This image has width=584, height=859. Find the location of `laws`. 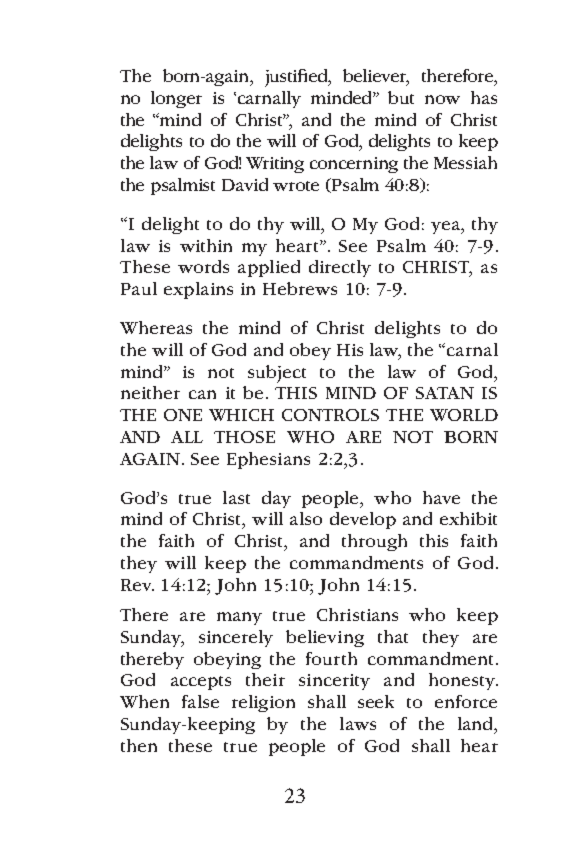

laws is located at coordinates (358, 723).
